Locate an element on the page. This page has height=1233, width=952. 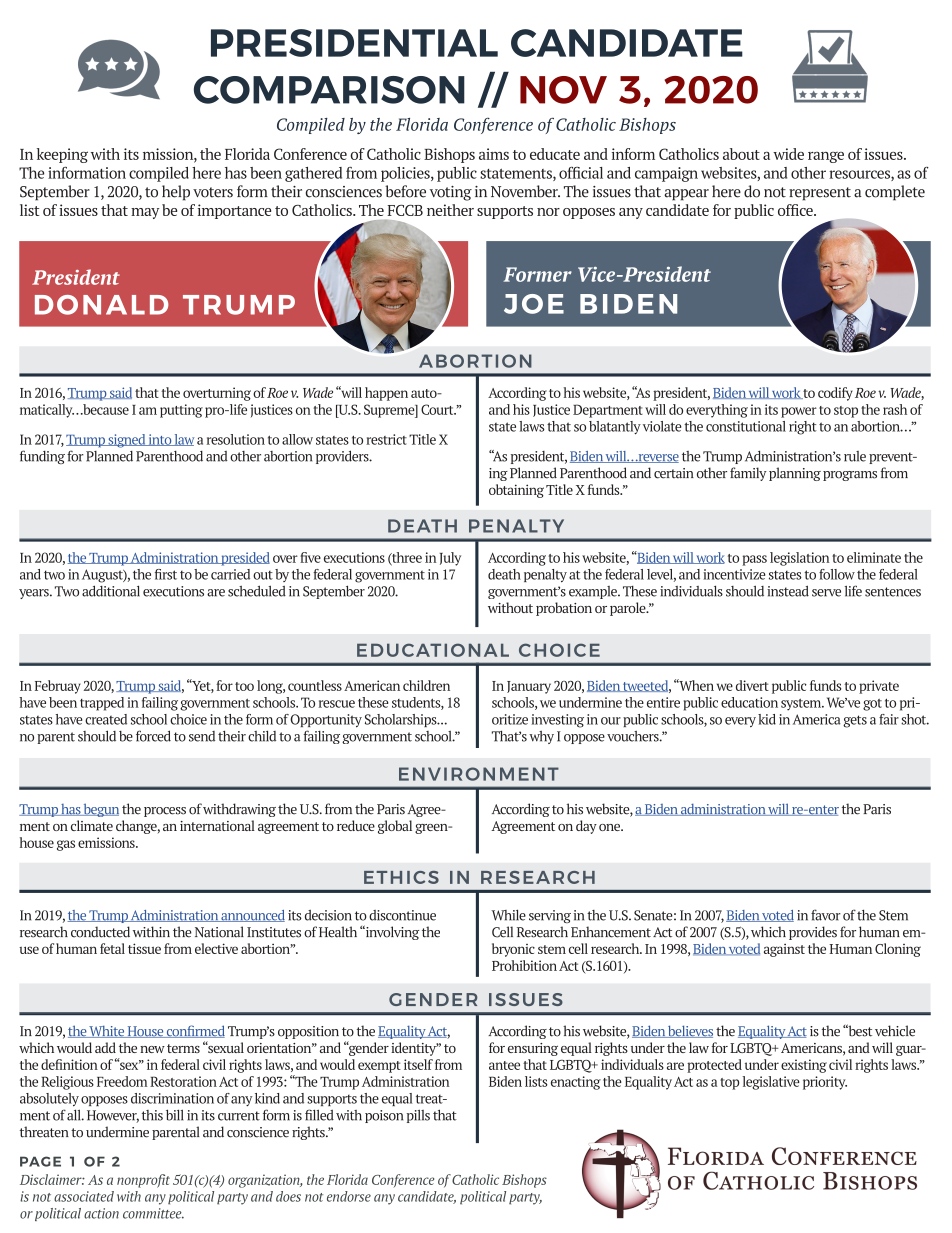
help is located at coordinates (176, 193).
